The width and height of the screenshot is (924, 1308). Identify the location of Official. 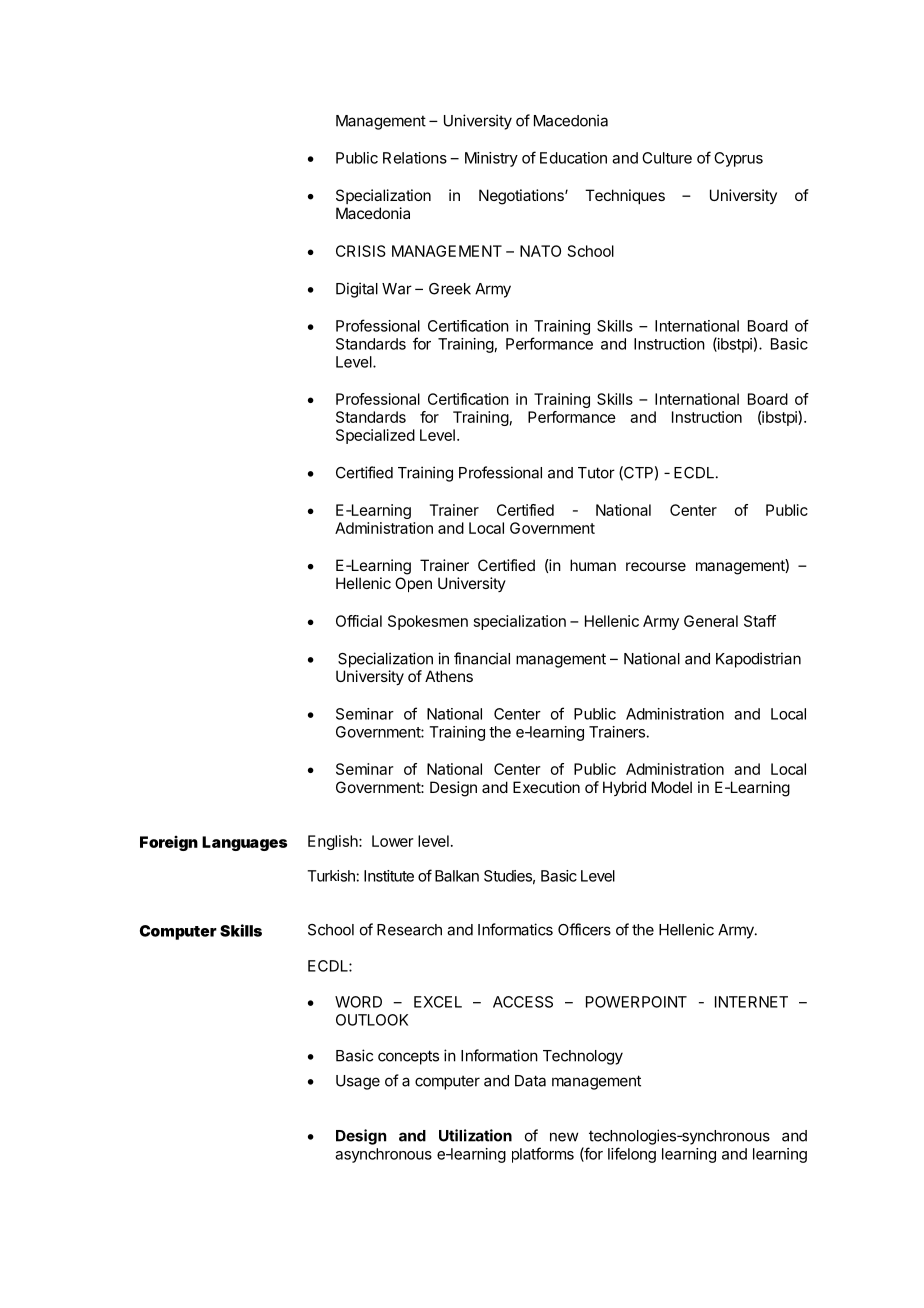
(359, 621).
